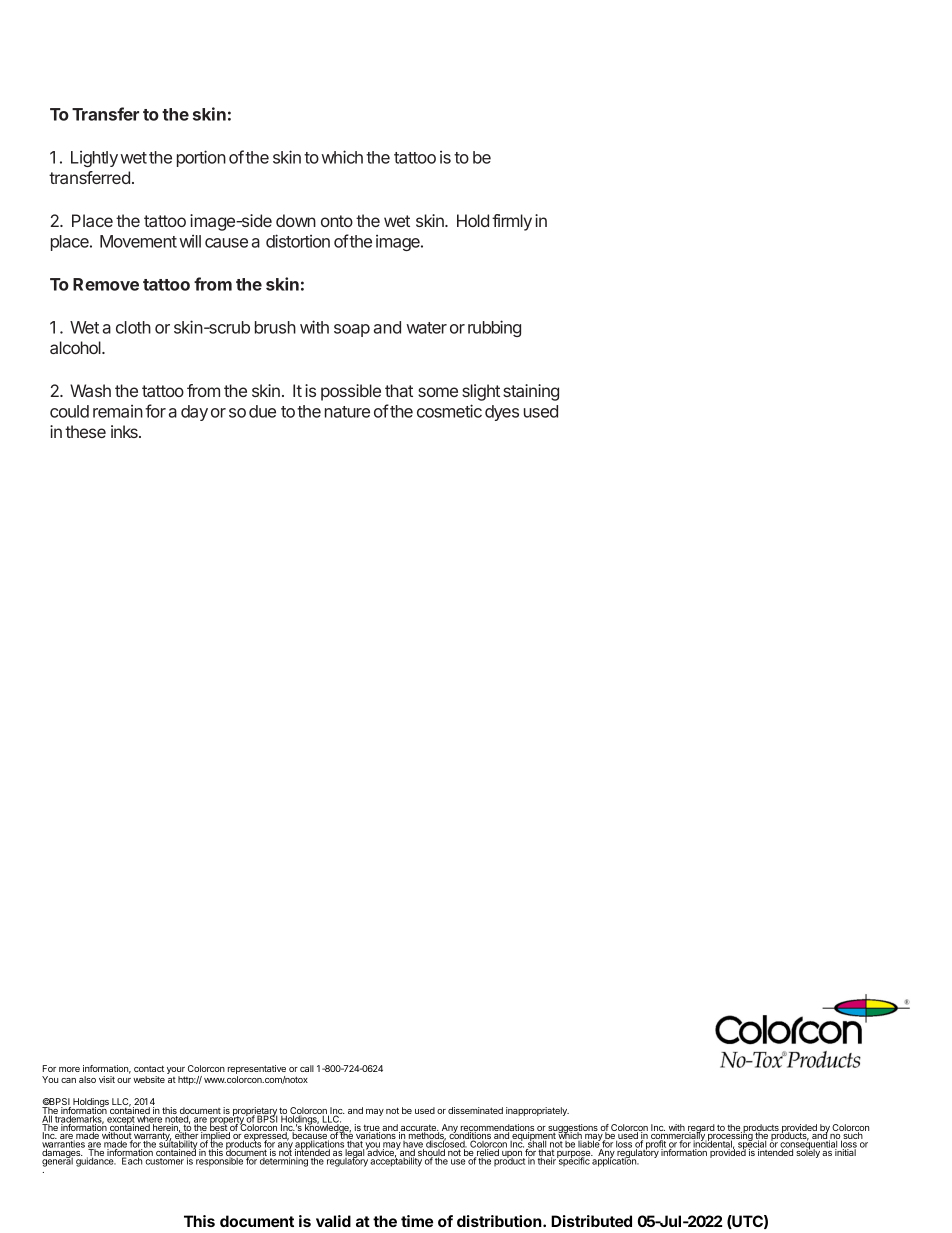  Describe the element at coordinates (125, 431) in the page. I see `inks` at that location.
